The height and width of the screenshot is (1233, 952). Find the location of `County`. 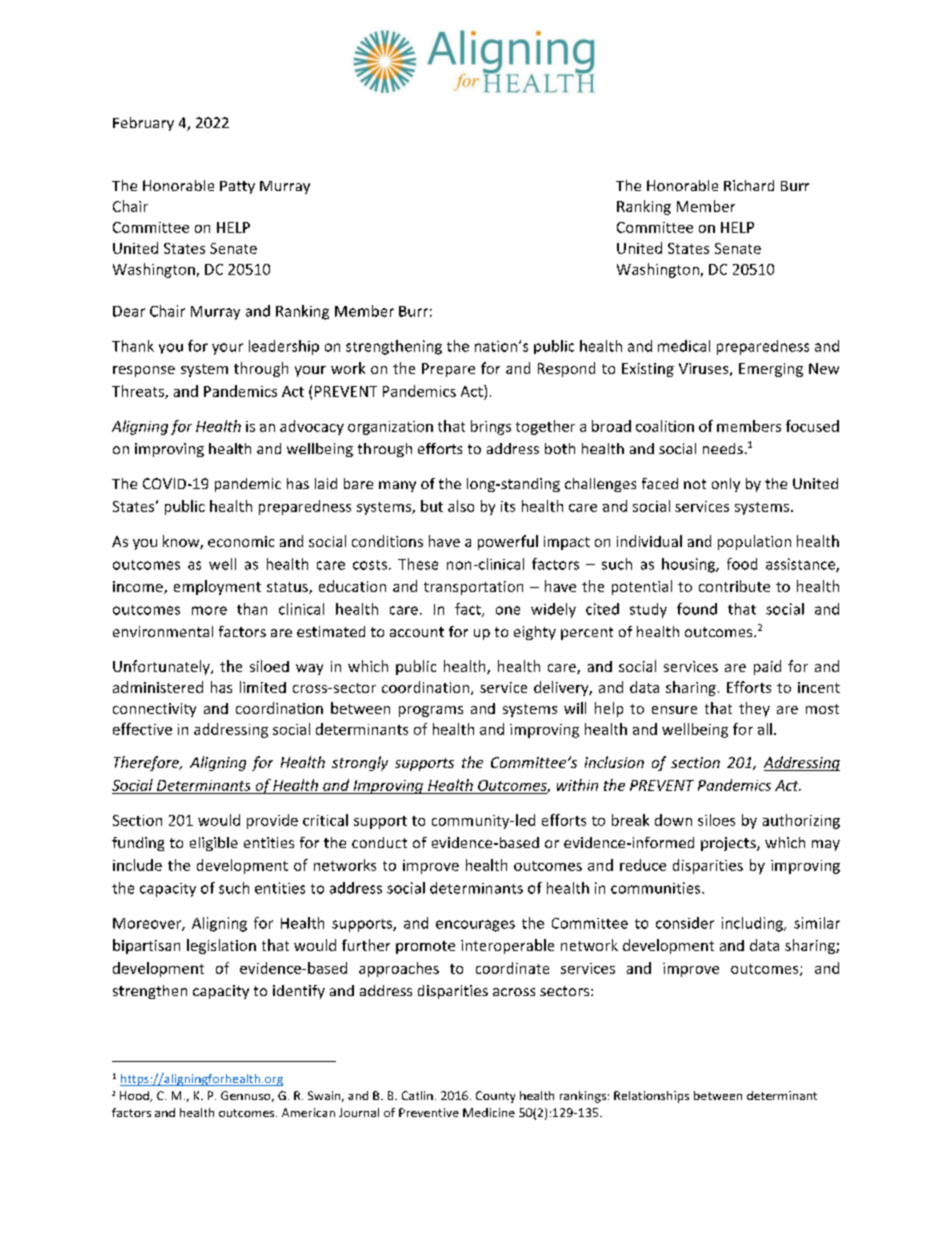

County is located at coordinates (495, 1097).
